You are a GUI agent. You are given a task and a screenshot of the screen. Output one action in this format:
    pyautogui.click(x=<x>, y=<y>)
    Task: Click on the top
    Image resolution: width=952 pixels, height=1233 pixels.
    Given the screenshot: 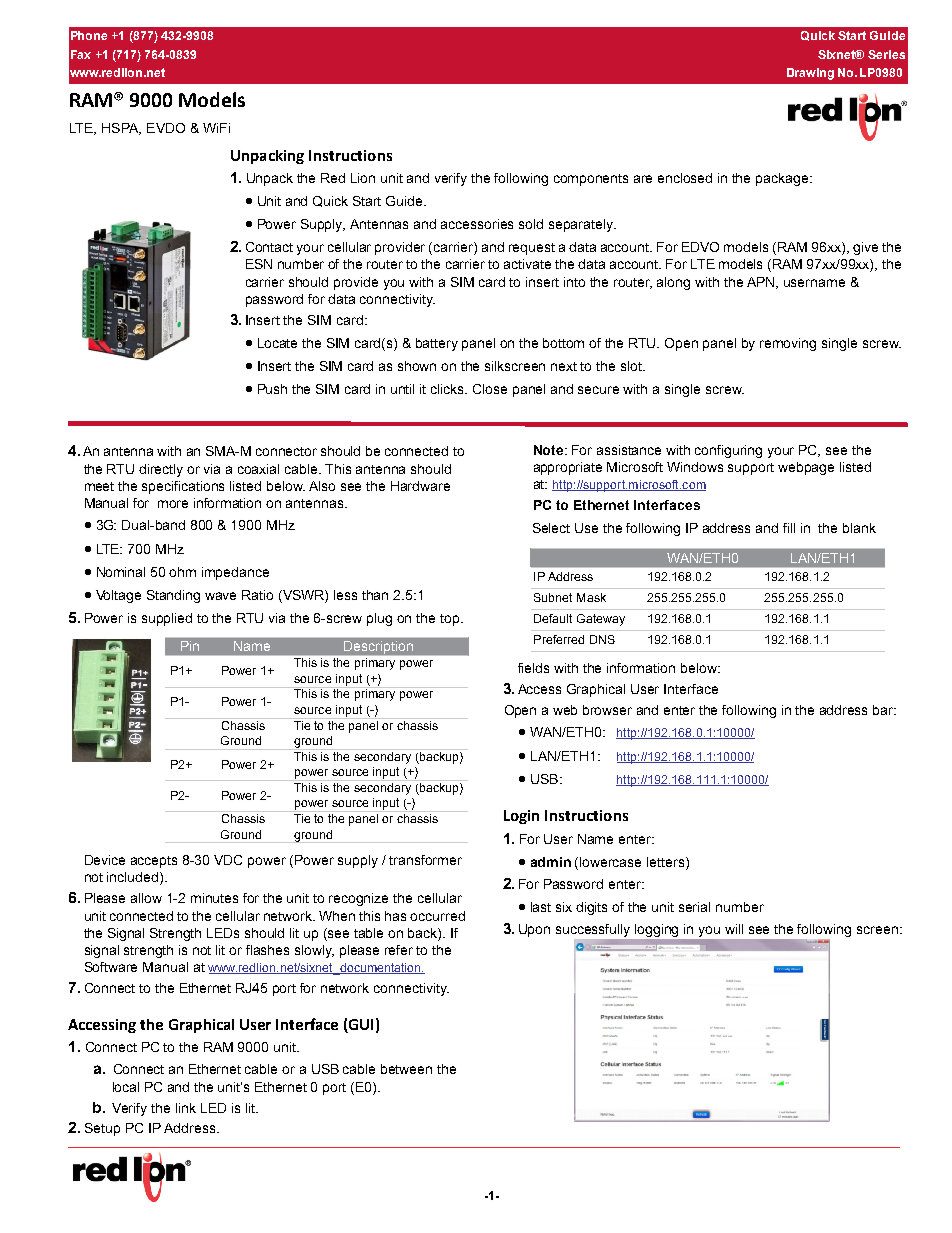 What is the action you would take?
    pyautogui.click(x=451, y=620)
